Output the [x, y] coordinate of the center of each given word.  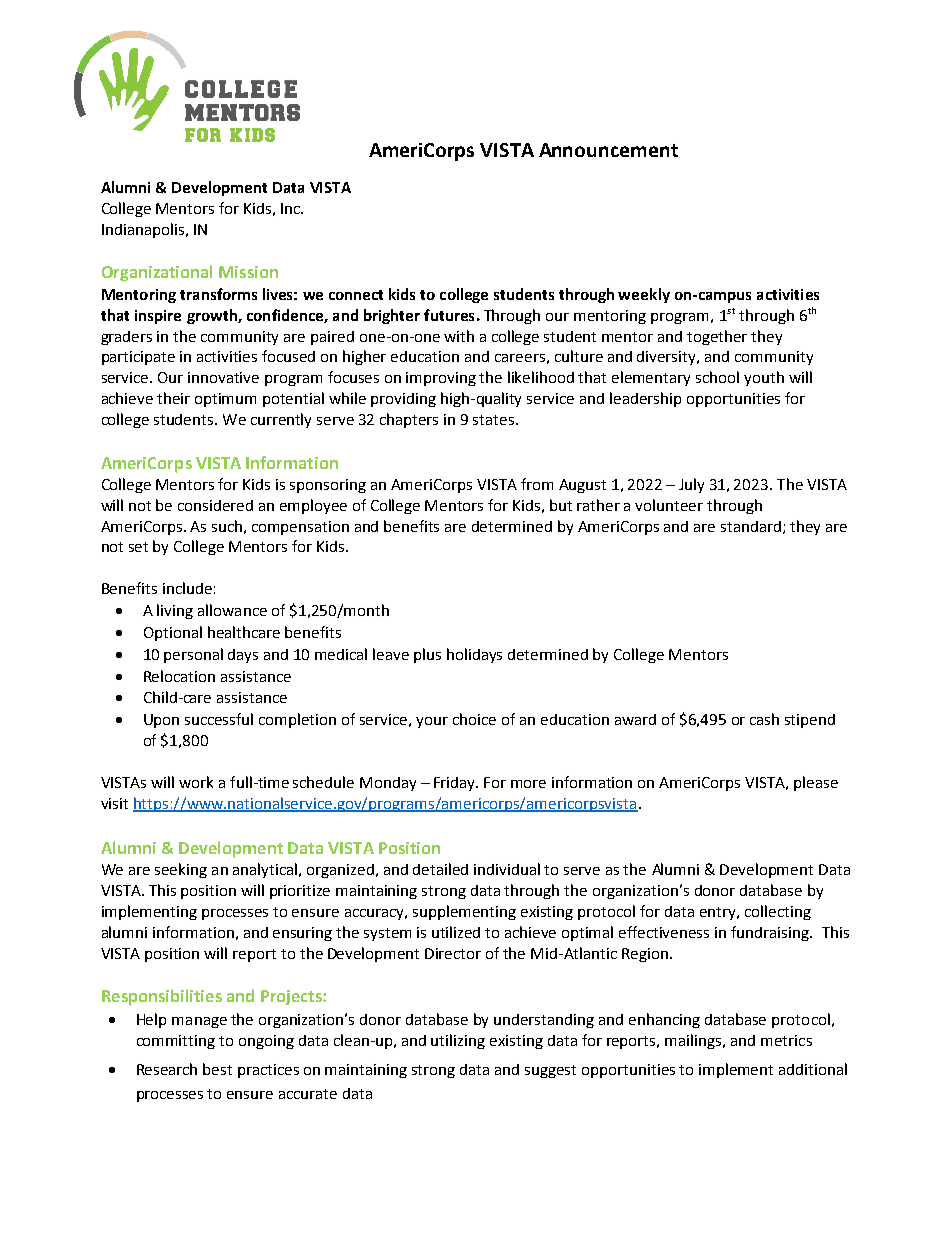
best [217, 1069]
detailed [440, 869]
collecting [778, 912]
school [717, 377]
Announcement [608, 150]
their [173, 398]
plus [427, 655]
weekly [644, 295]
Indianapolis [144, 230]
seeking [181, 870]
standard [751, 526]
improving [441, 379]
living [175, 611]
